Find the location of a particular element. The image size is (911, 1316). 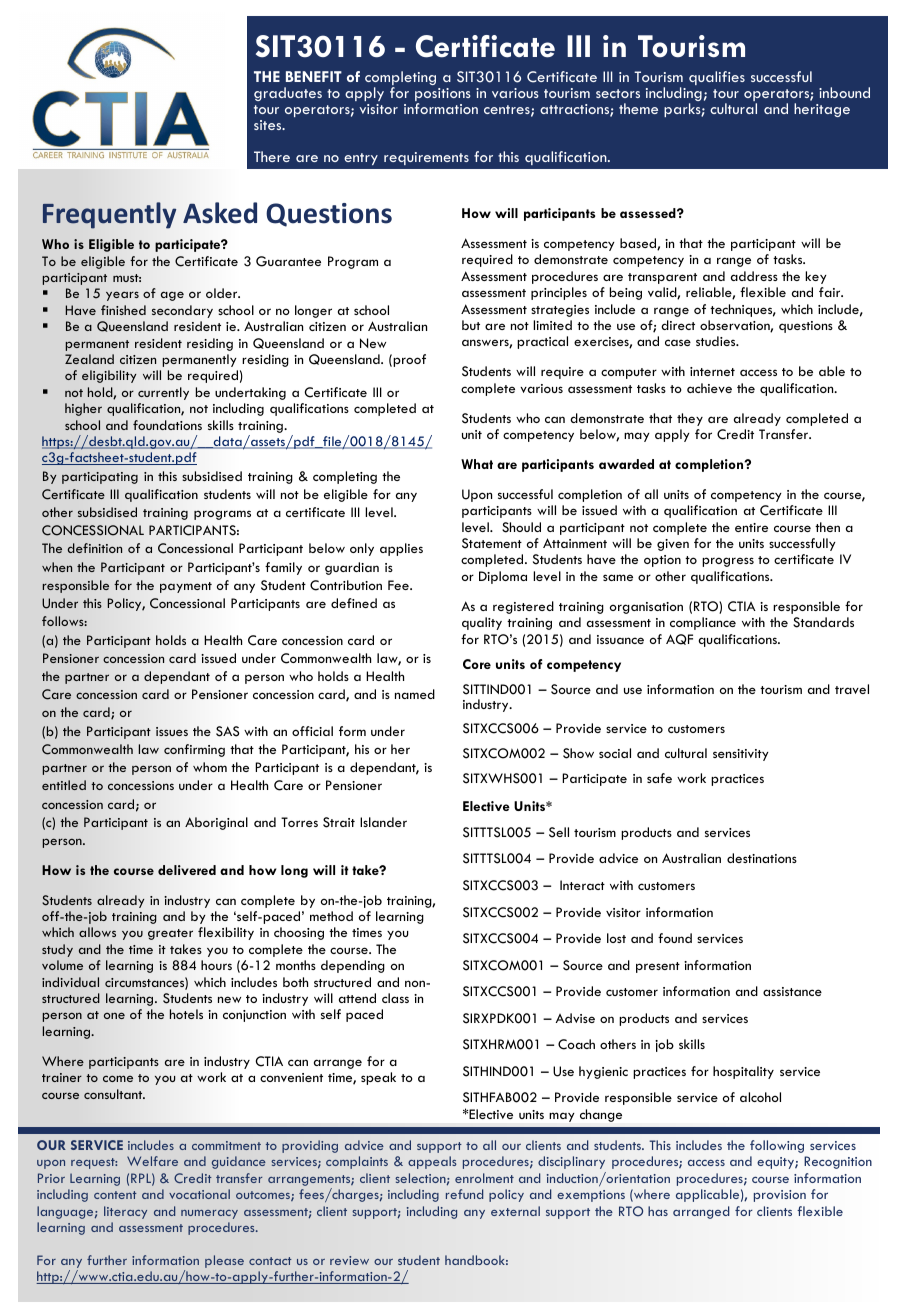

class is located at coordinates (395, 998).
